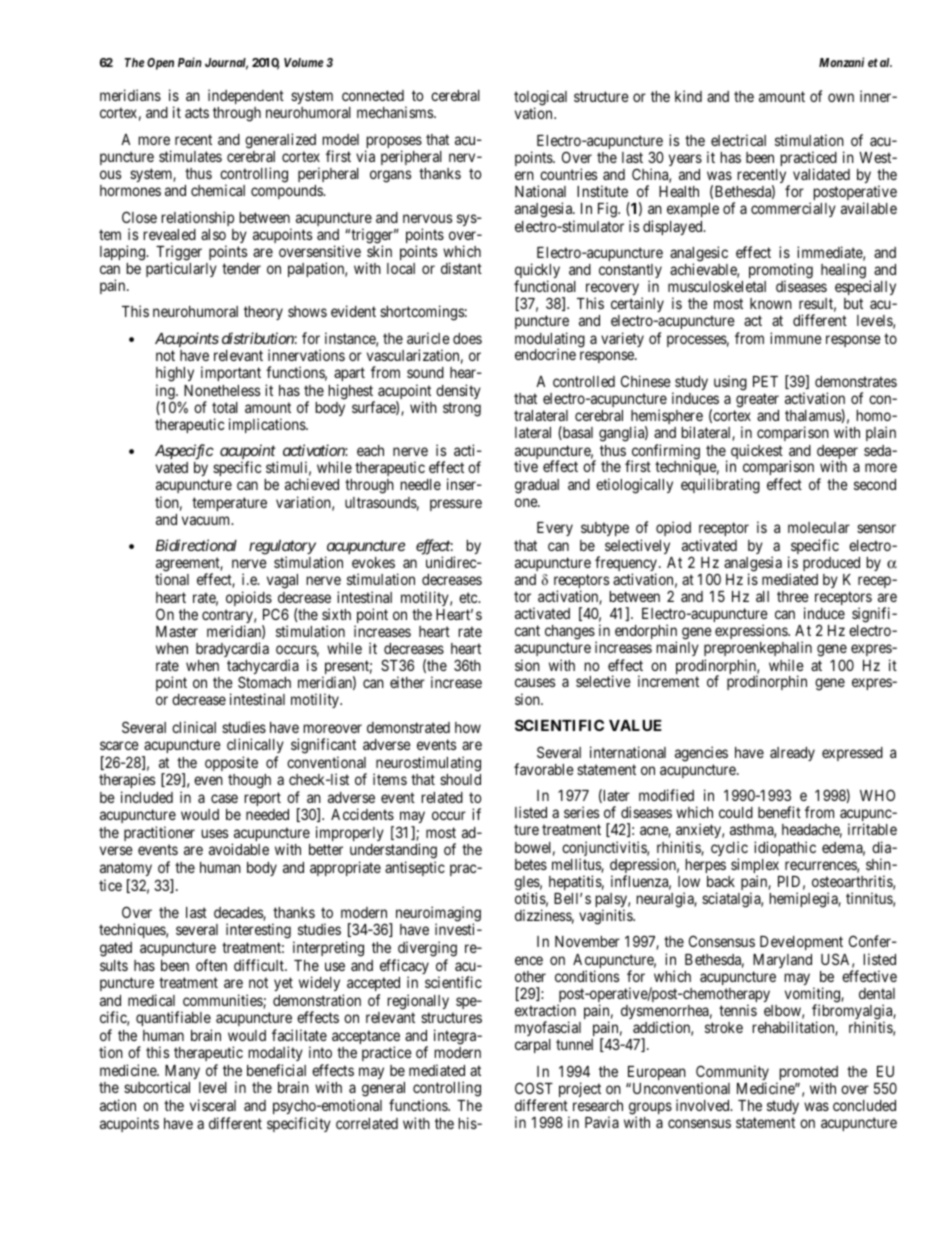  I want to click on etc, so click(469, 597).
